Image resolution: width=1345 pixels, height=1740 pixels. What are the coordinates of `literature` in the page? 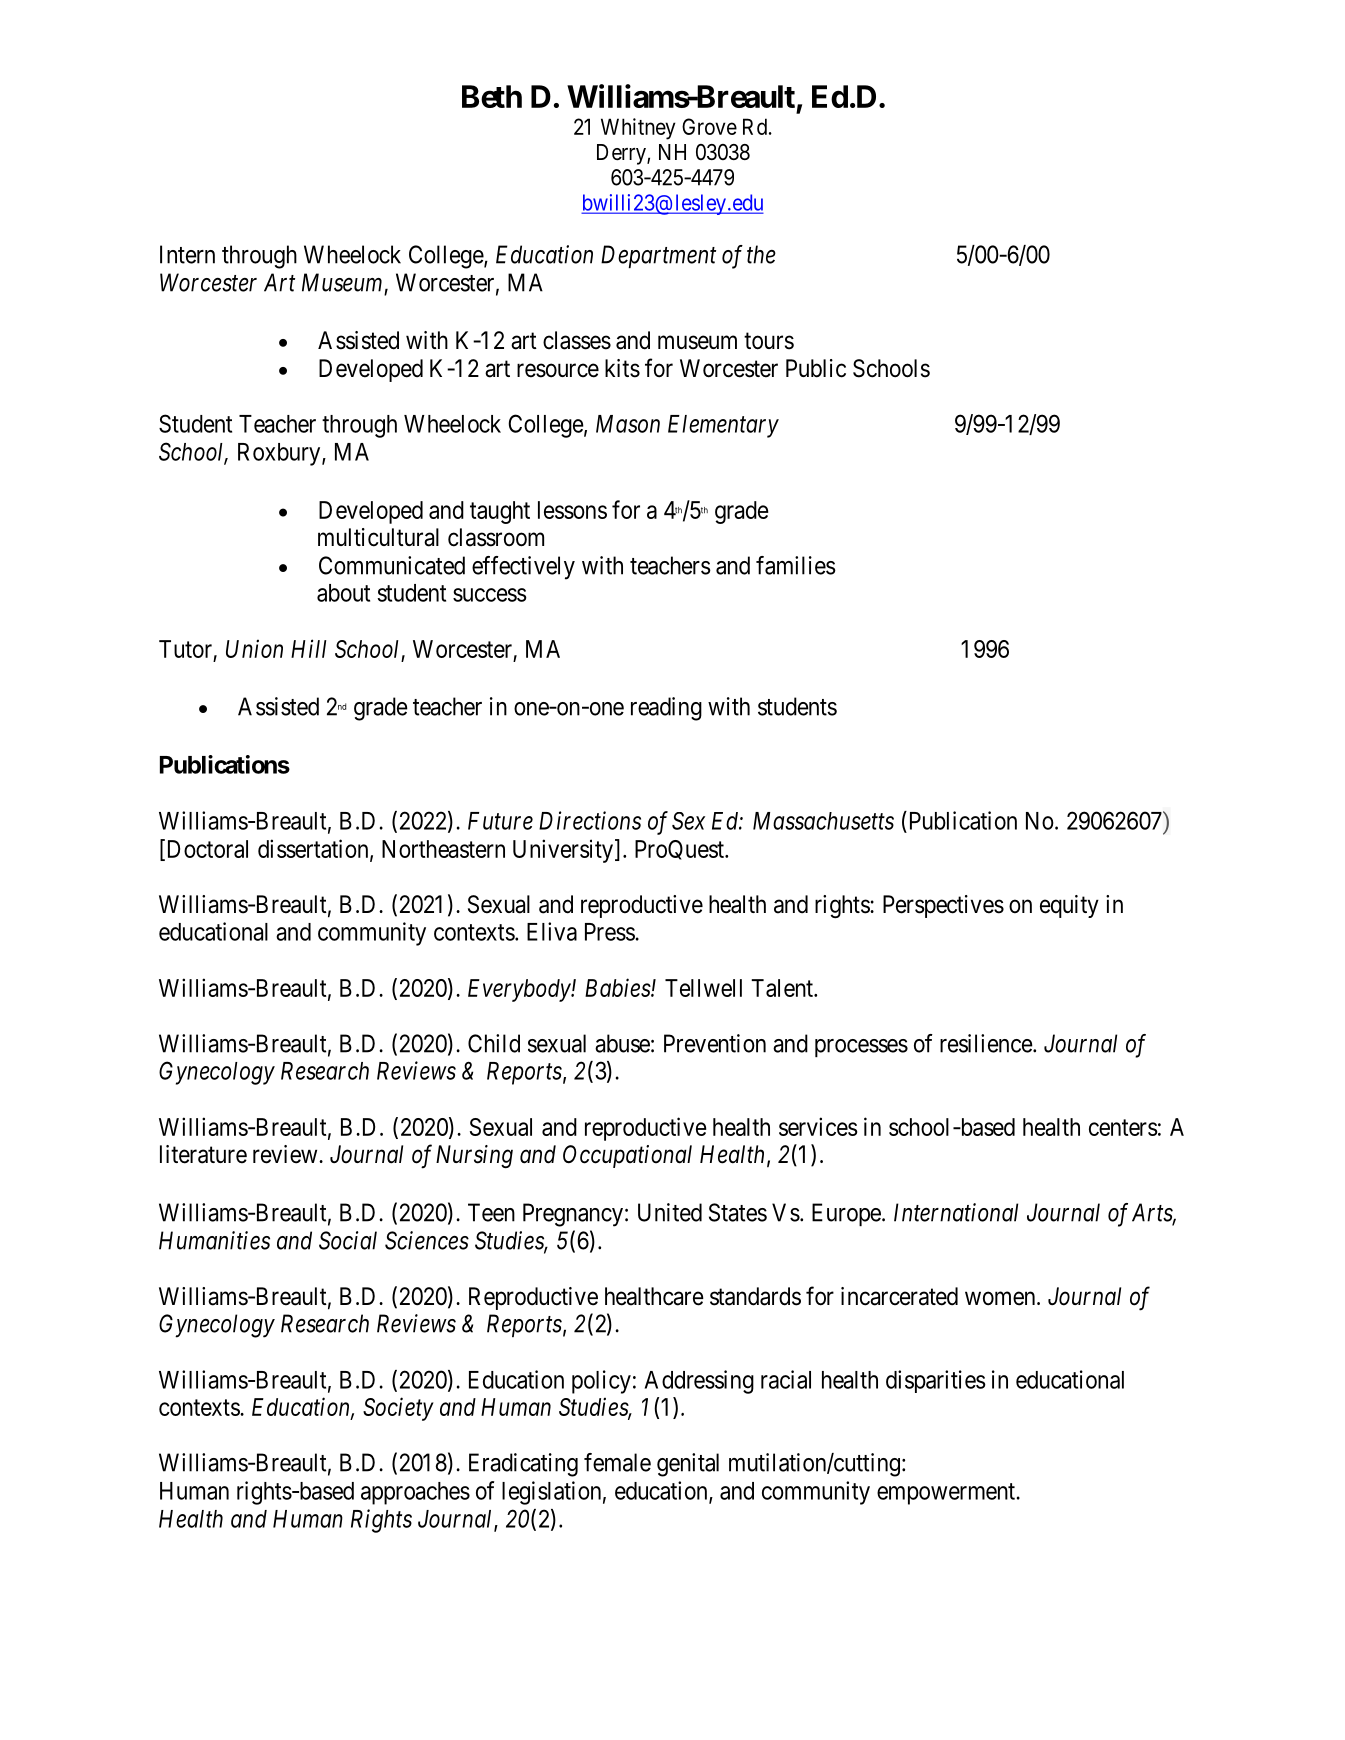 It's located at (203, 1154).
